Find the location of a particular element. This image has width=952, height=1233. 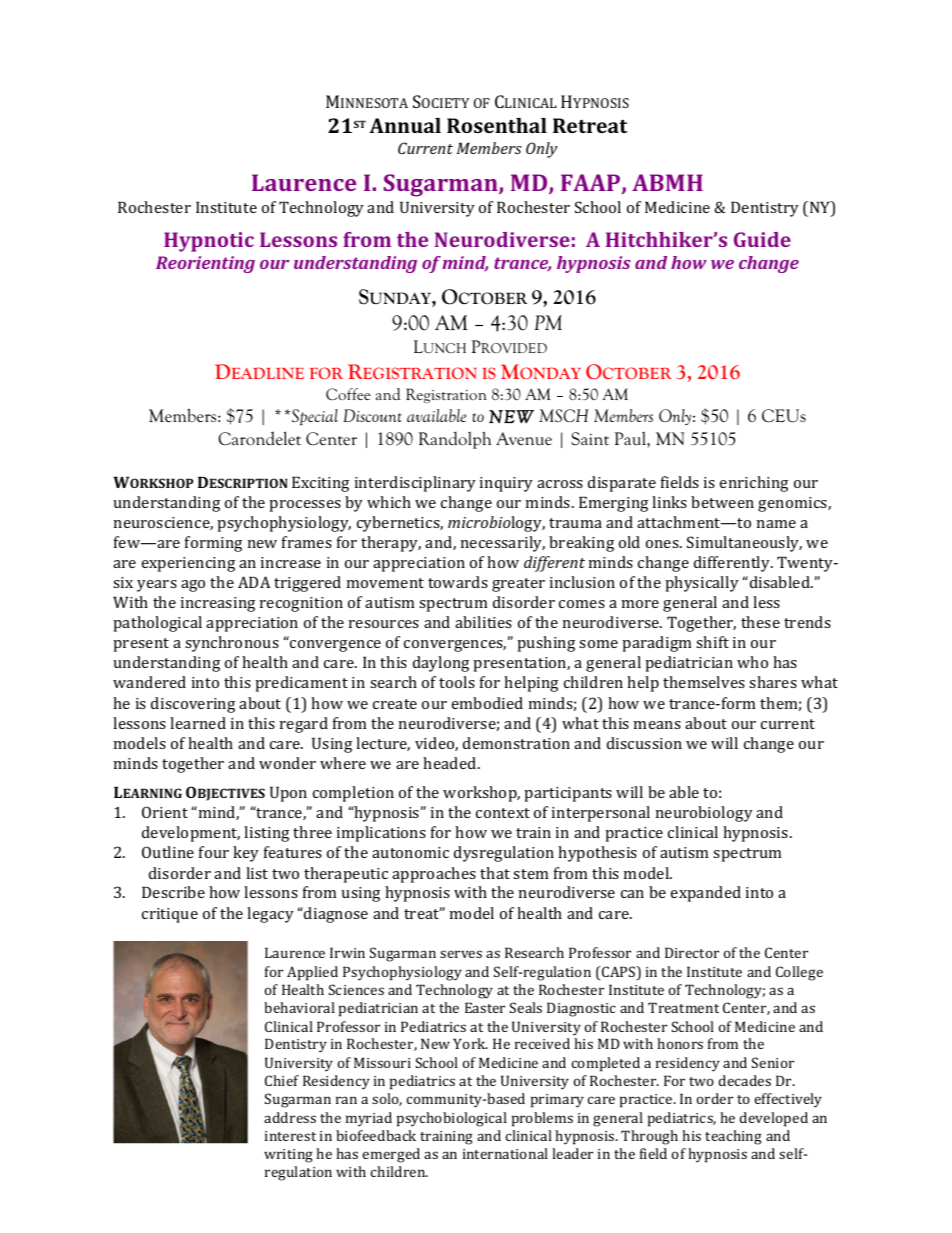

Hypnotic is located at coordinates (209, 242).
